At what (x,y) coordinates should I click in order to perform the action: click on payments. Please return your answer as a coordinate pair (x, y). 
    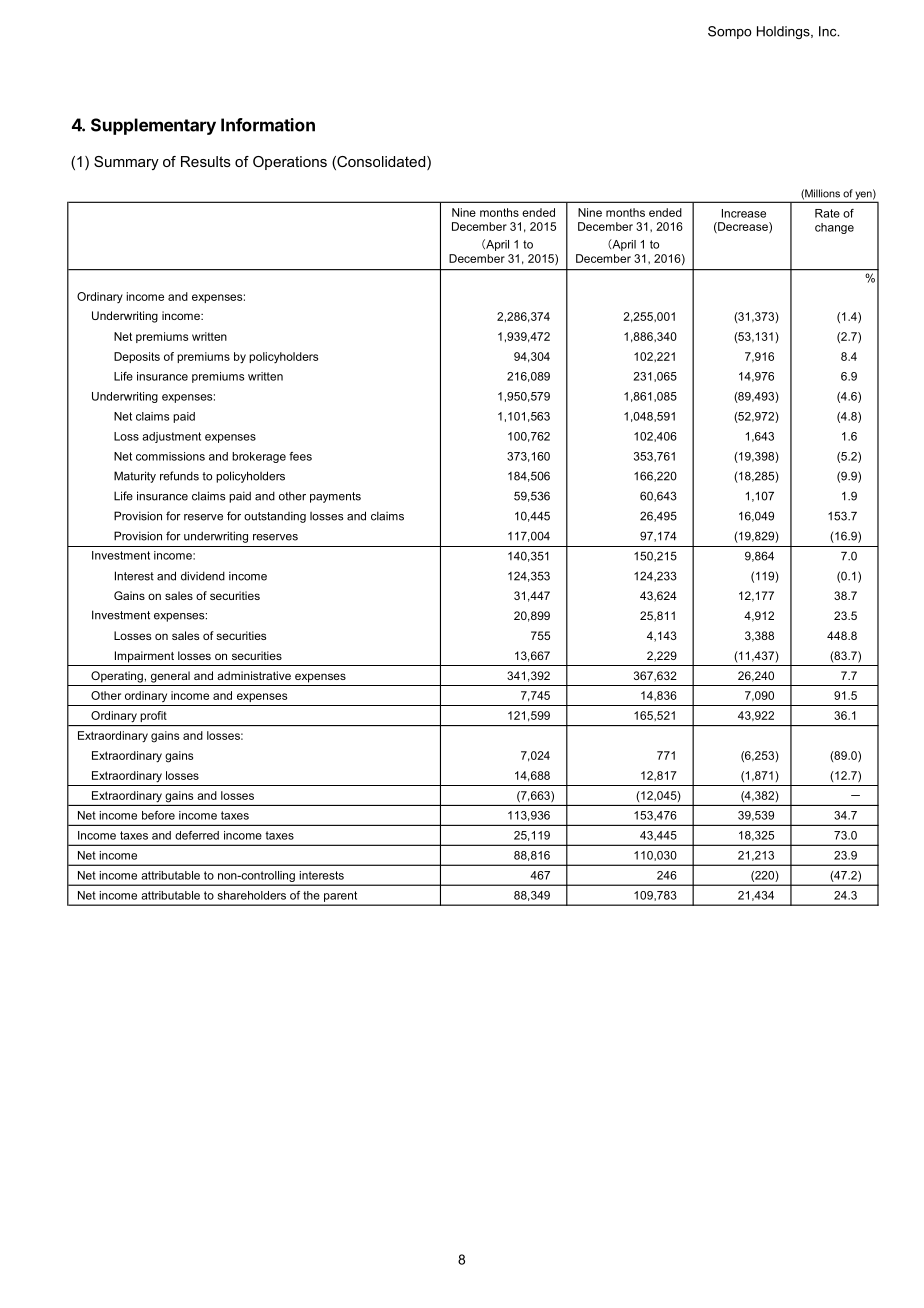
    Looking at the image, I should click on (335, 497).
